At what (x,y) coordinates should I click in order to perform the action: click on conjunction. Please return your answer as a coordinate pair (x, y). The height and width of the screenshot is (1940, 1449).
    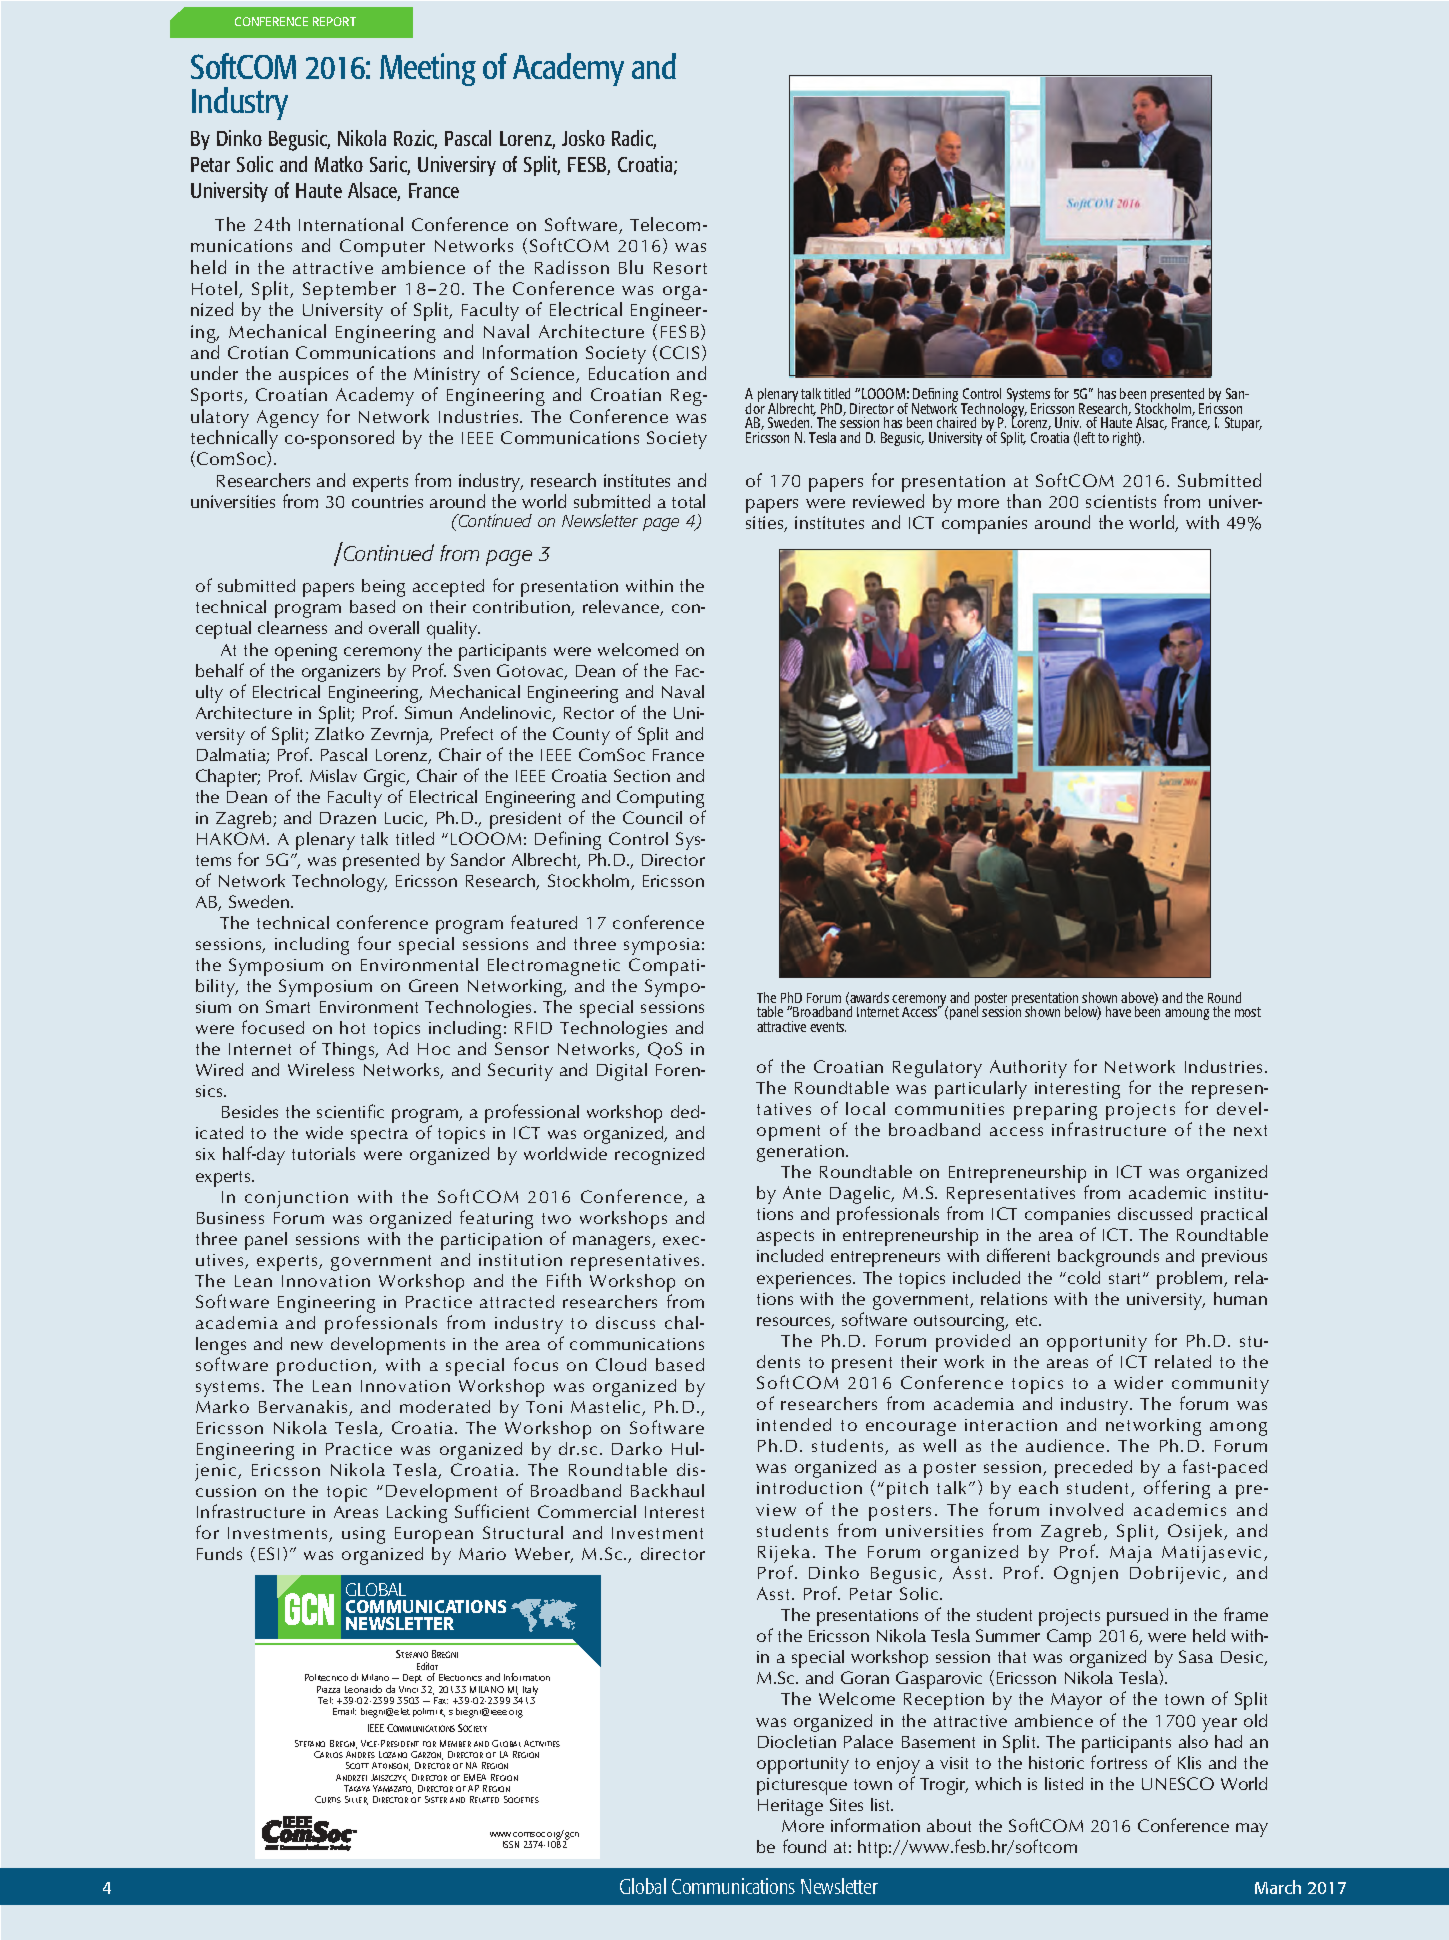
    Looking at the image, I should click on (296, 1199).
